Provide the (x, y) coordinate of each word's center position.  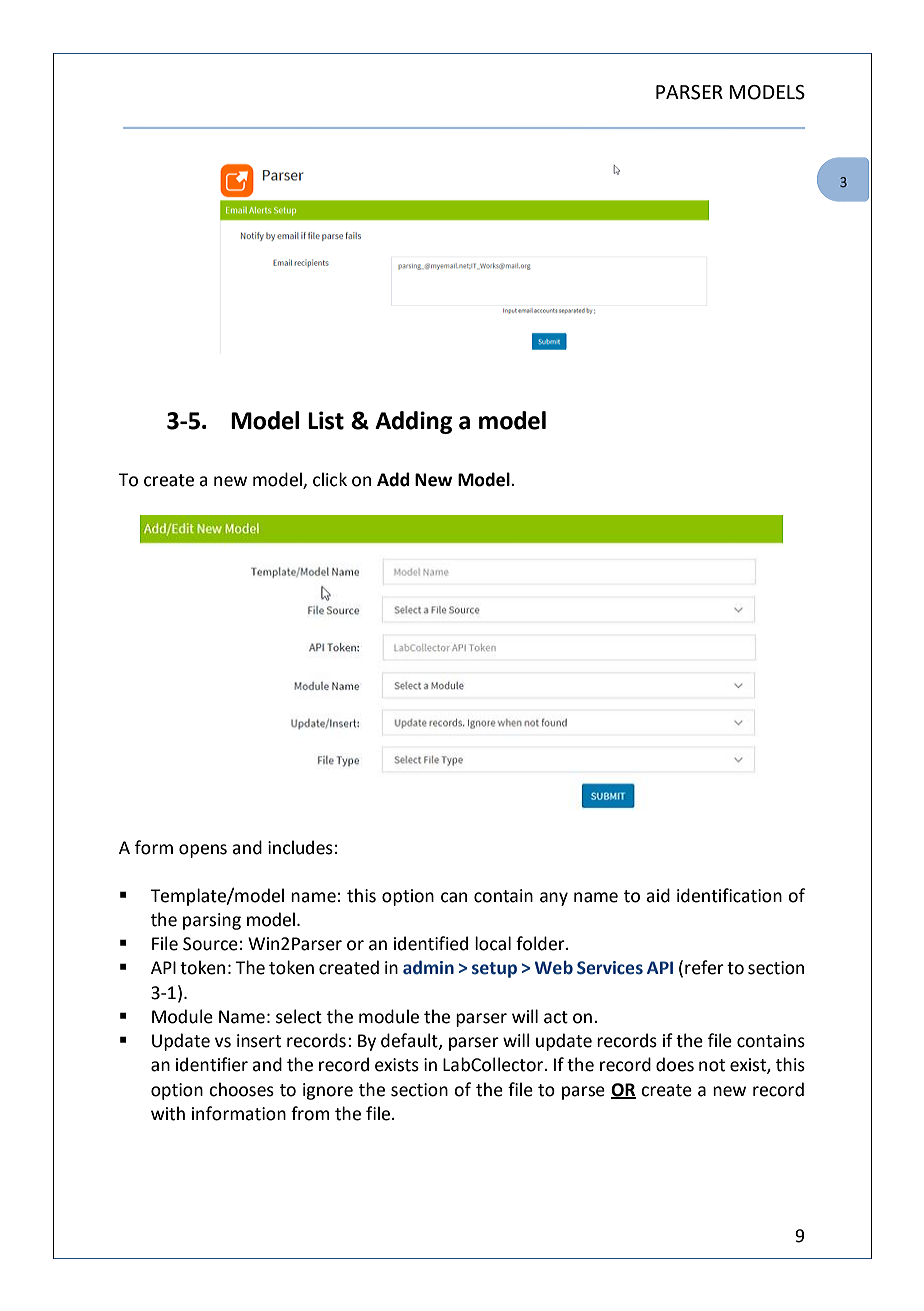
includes (300, 847)
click (330, 479)
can (454, 897)
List (326, 420)
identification (729, 895)
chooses (241, 1089)
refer (704, 967)
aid (658, 895)
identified (431, 943)
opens (203, 851)
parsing (212, 921)
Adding (413, 422)
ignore (328, 1091)
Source (210, 944)
